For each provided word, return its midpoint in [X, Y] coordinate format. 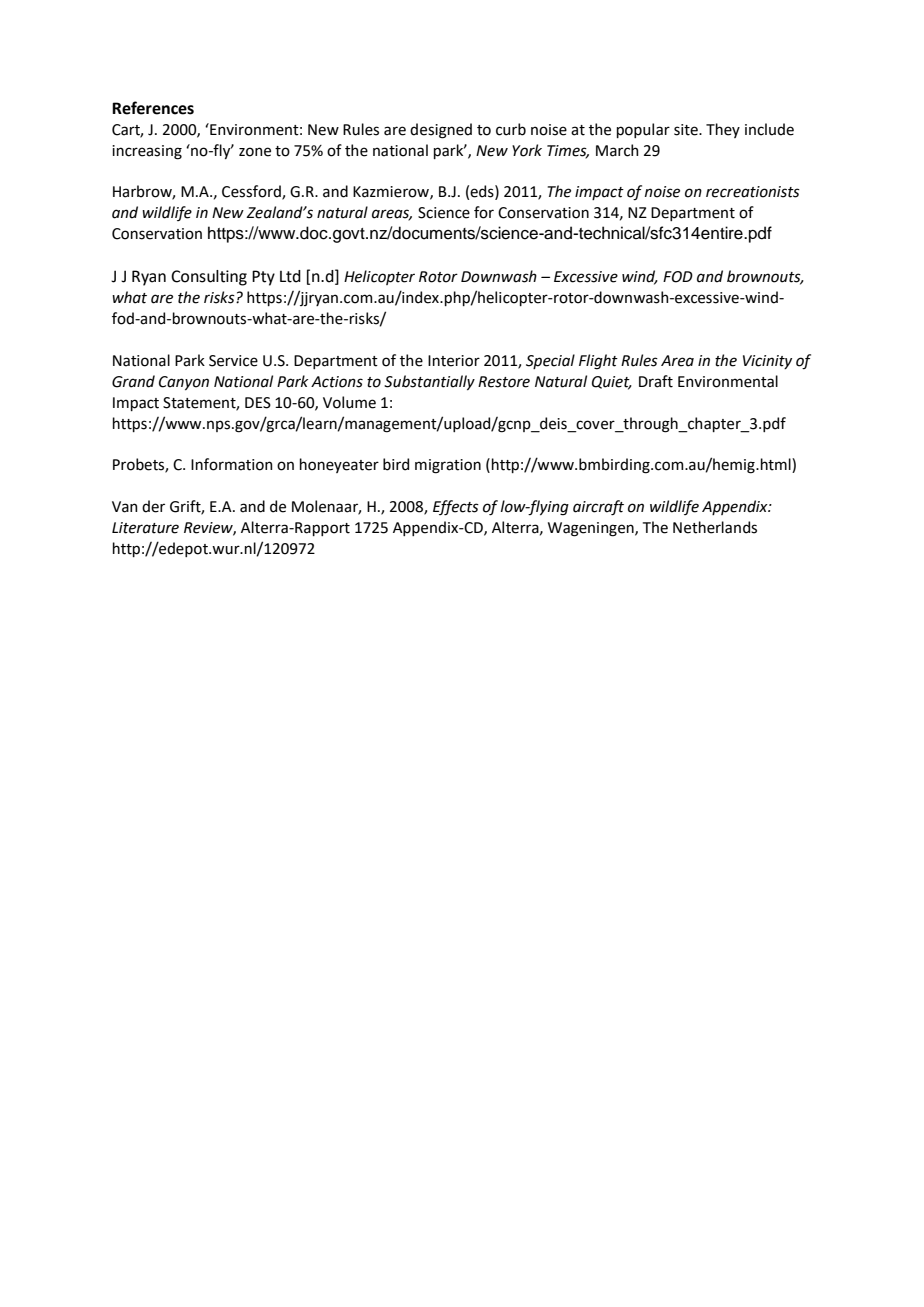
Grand [133, 381]
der [153, 506]
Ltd [290, 276]
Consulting [209, 278]
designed [441, 131]
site [687, 130]
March [617, 150]
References [153, 108]
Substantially [429, 382]
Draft [656, 381]
